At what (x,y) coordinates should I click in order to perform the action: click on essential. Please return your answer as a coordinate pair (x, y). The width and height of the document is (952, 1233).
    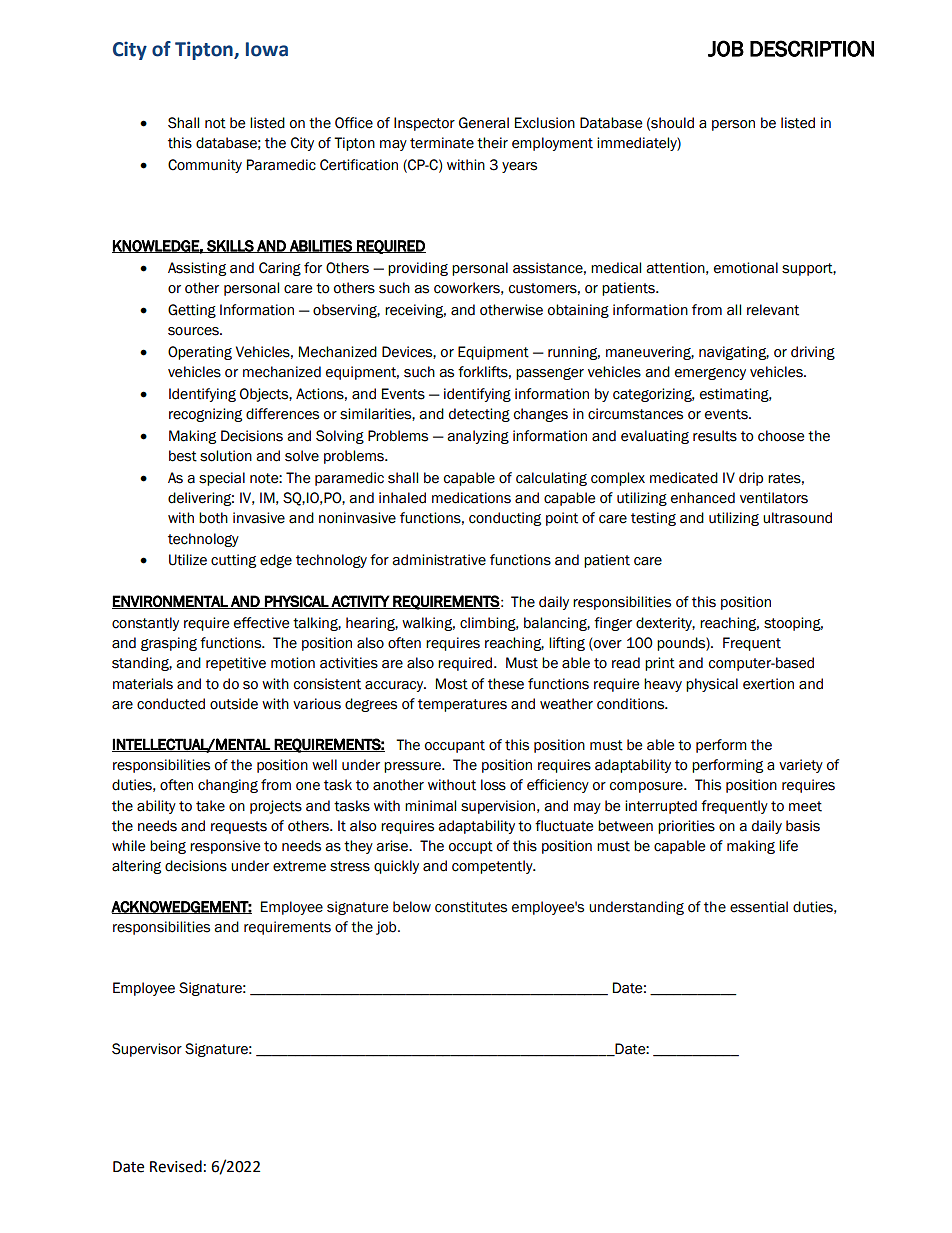
    Looking at the image, I should click on (759, 907).
